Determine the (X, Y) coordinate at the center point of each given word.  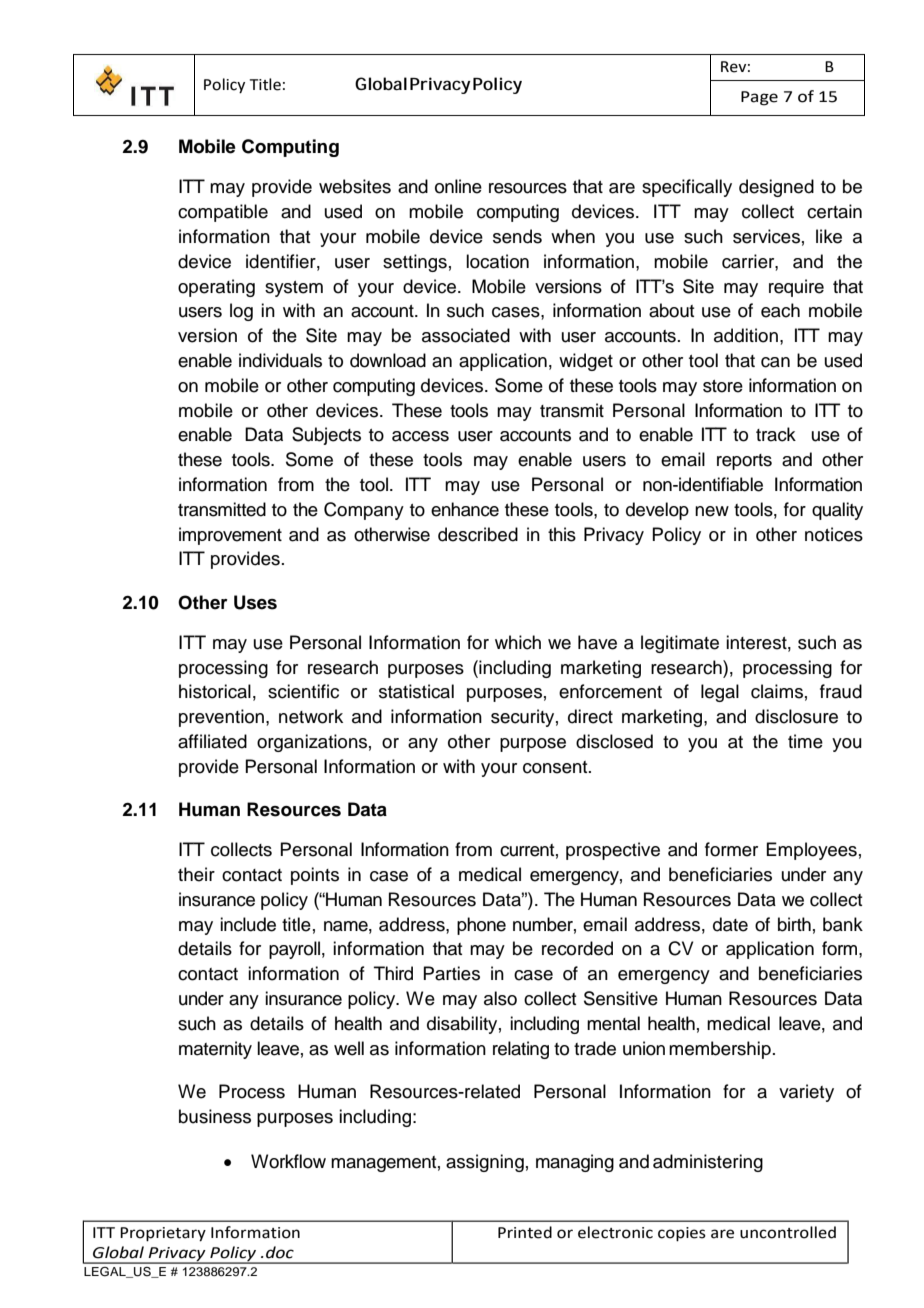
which (518, 642)
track (776, 434)
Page (759, 98)
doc (280, 1252)
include (248, 924)
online (458, 186)
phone (481, 926)
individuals (280, 360)
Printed (525, 1232)
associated (466, 335)
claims (777, 691)
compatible (223, 213)
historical (215, 691)
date (730, 924)
